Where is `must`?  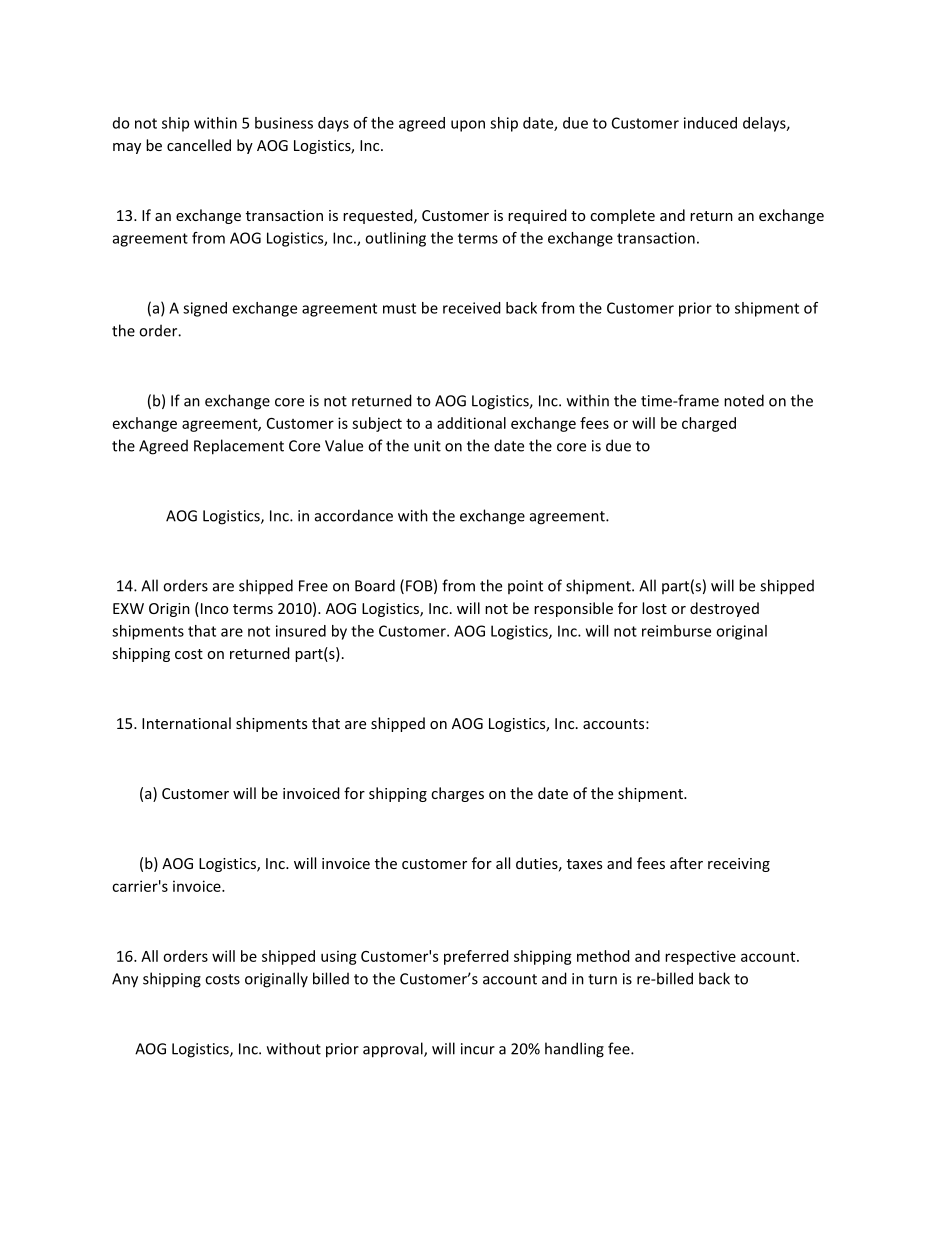 must is located at coordinates (399, 308).
